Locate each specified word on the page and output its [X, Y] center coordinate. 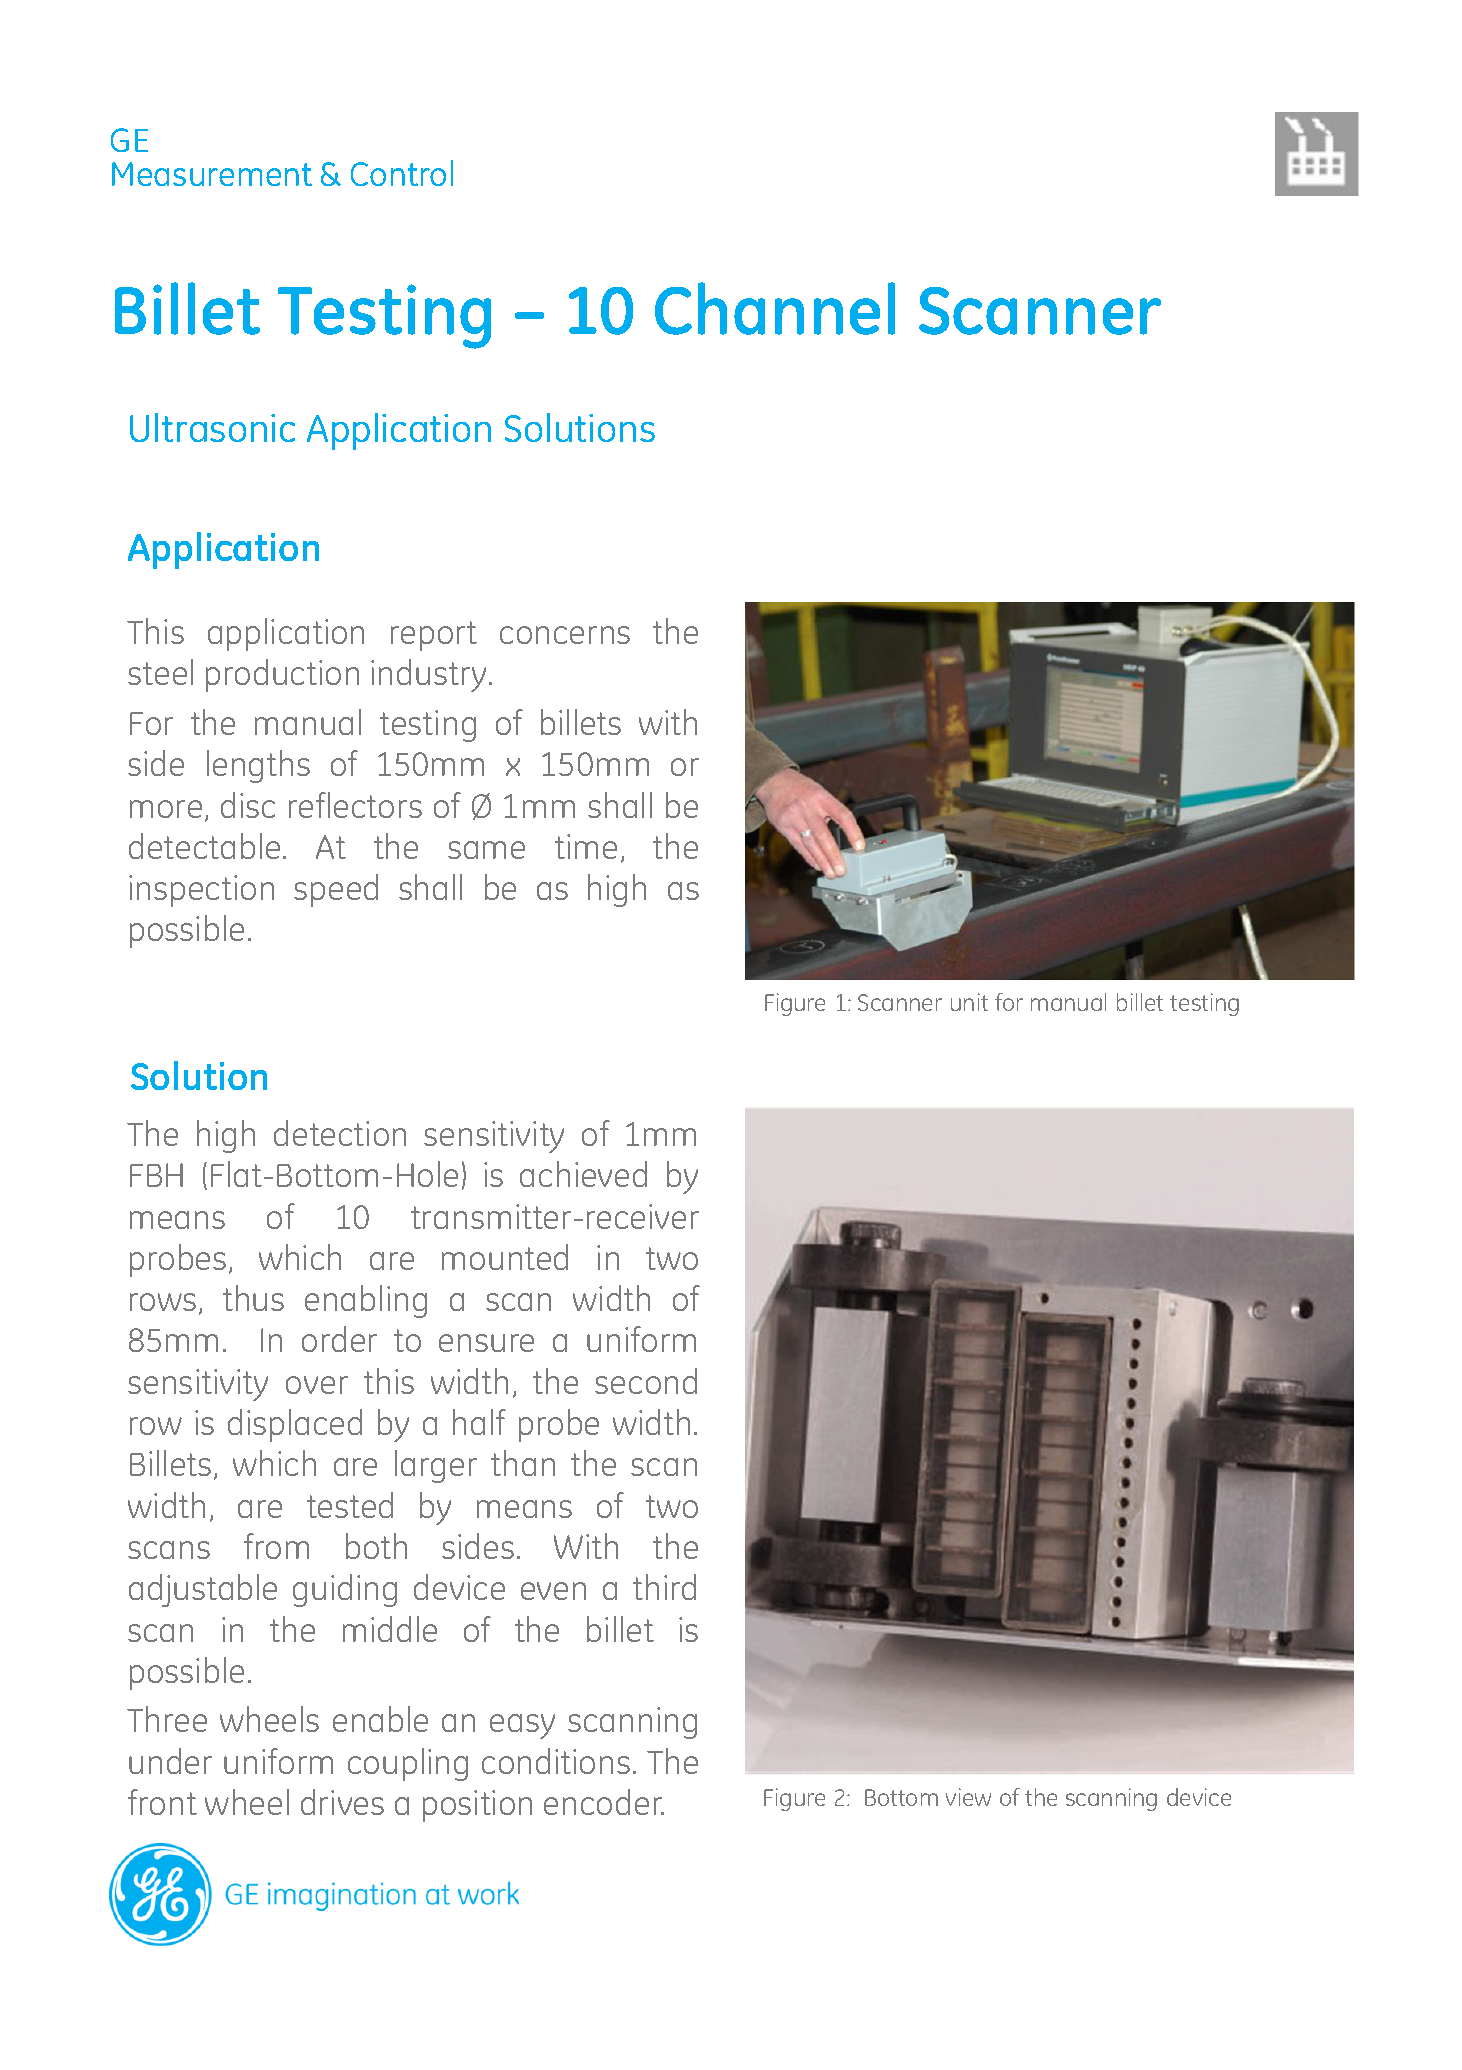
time [586, 846]
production [282, 675]
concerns [565, 635]
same [486, 850]
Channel [775, 308]
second [646, 1381]
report [434, 636]
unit [969, 1002]
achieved [583, 1174]
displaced [295, 1425]
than [523, 1463]
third [664, 1587]
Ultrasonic [212, 427]
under [170, 1761]
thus [253, 1298]
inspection [201, 891]
